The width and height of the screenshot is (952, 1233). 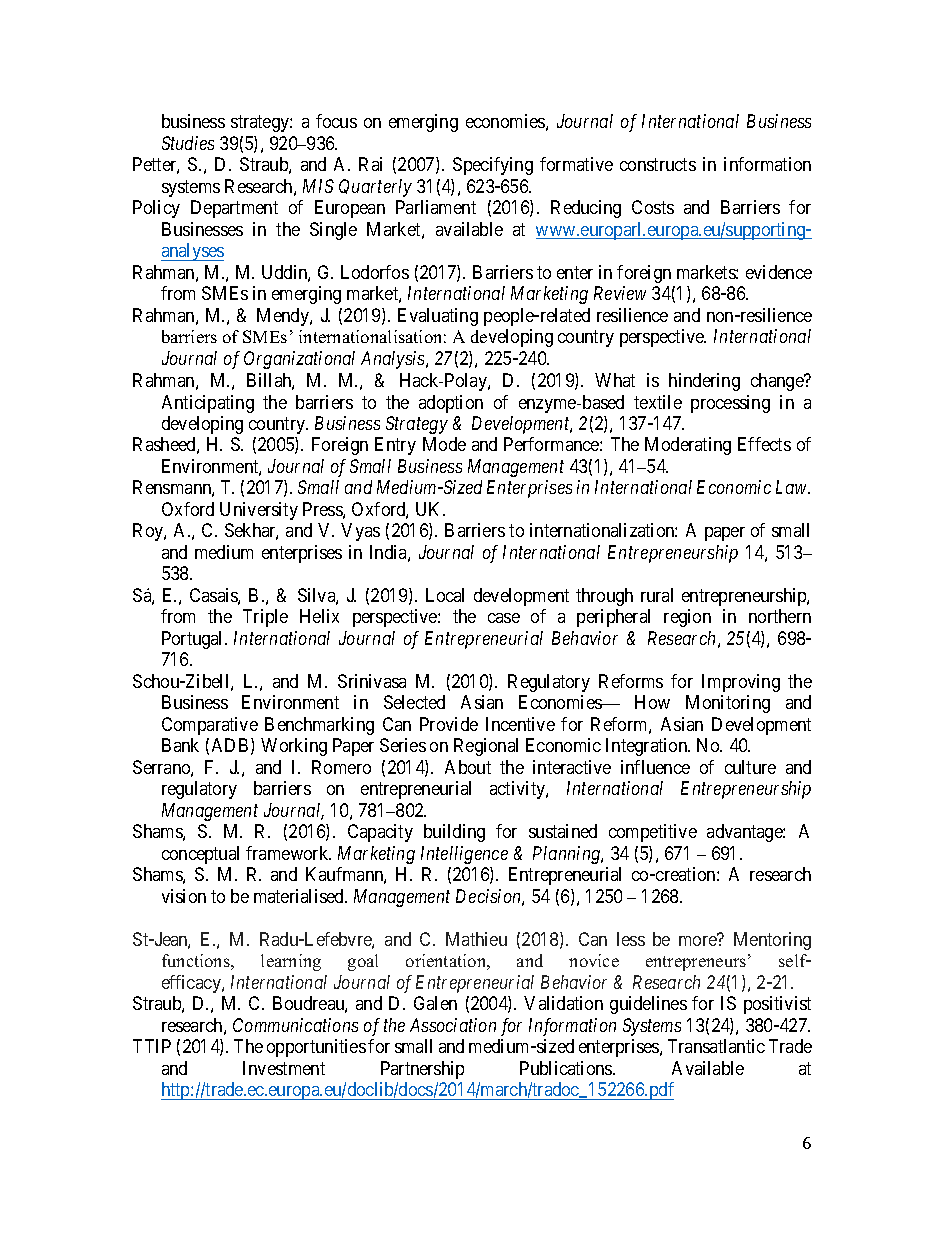 I want to click on building, so click(x=454, y=833).
